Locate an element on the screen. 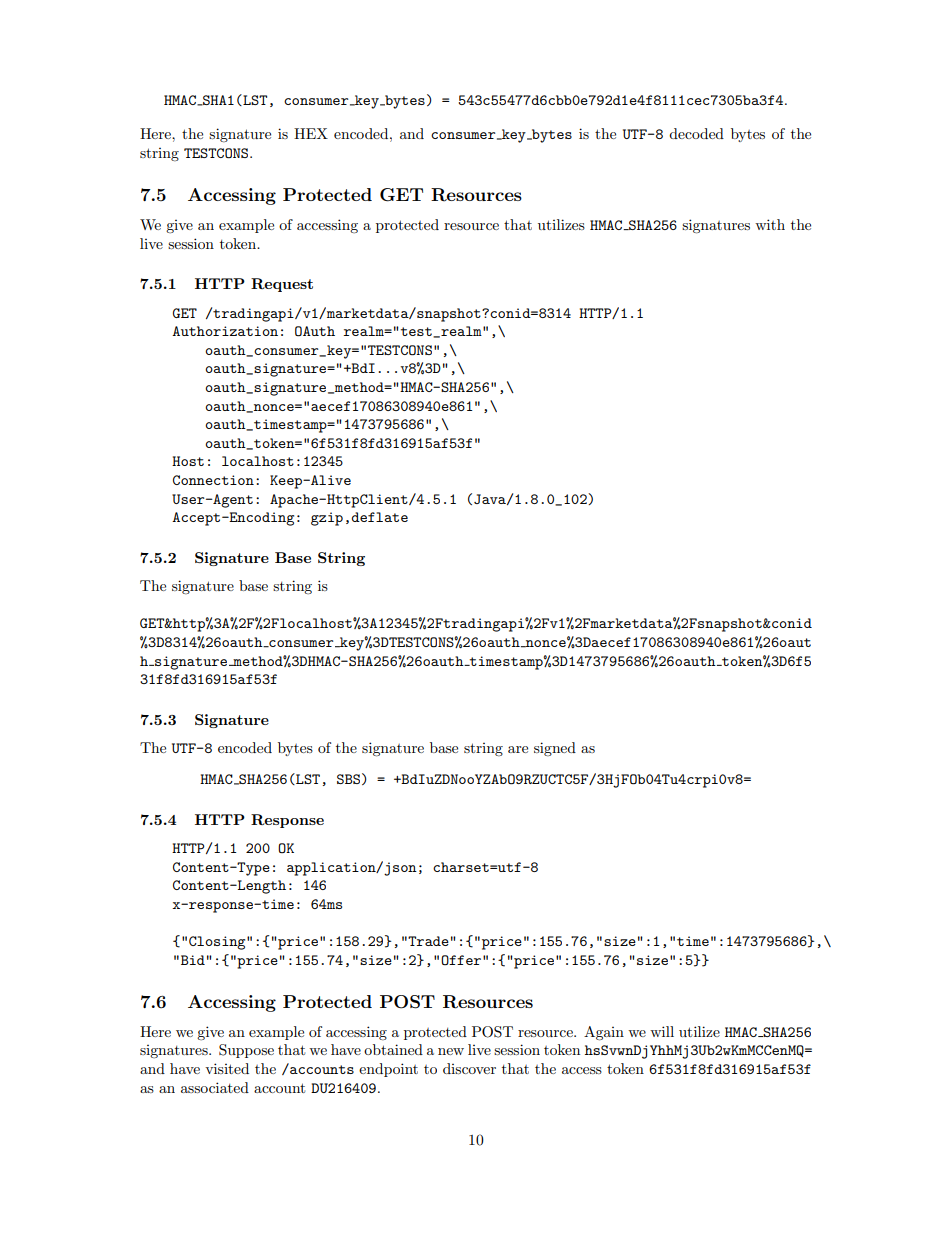 The image size is (952, 1233). will is located at coordinates (662, 1031).
